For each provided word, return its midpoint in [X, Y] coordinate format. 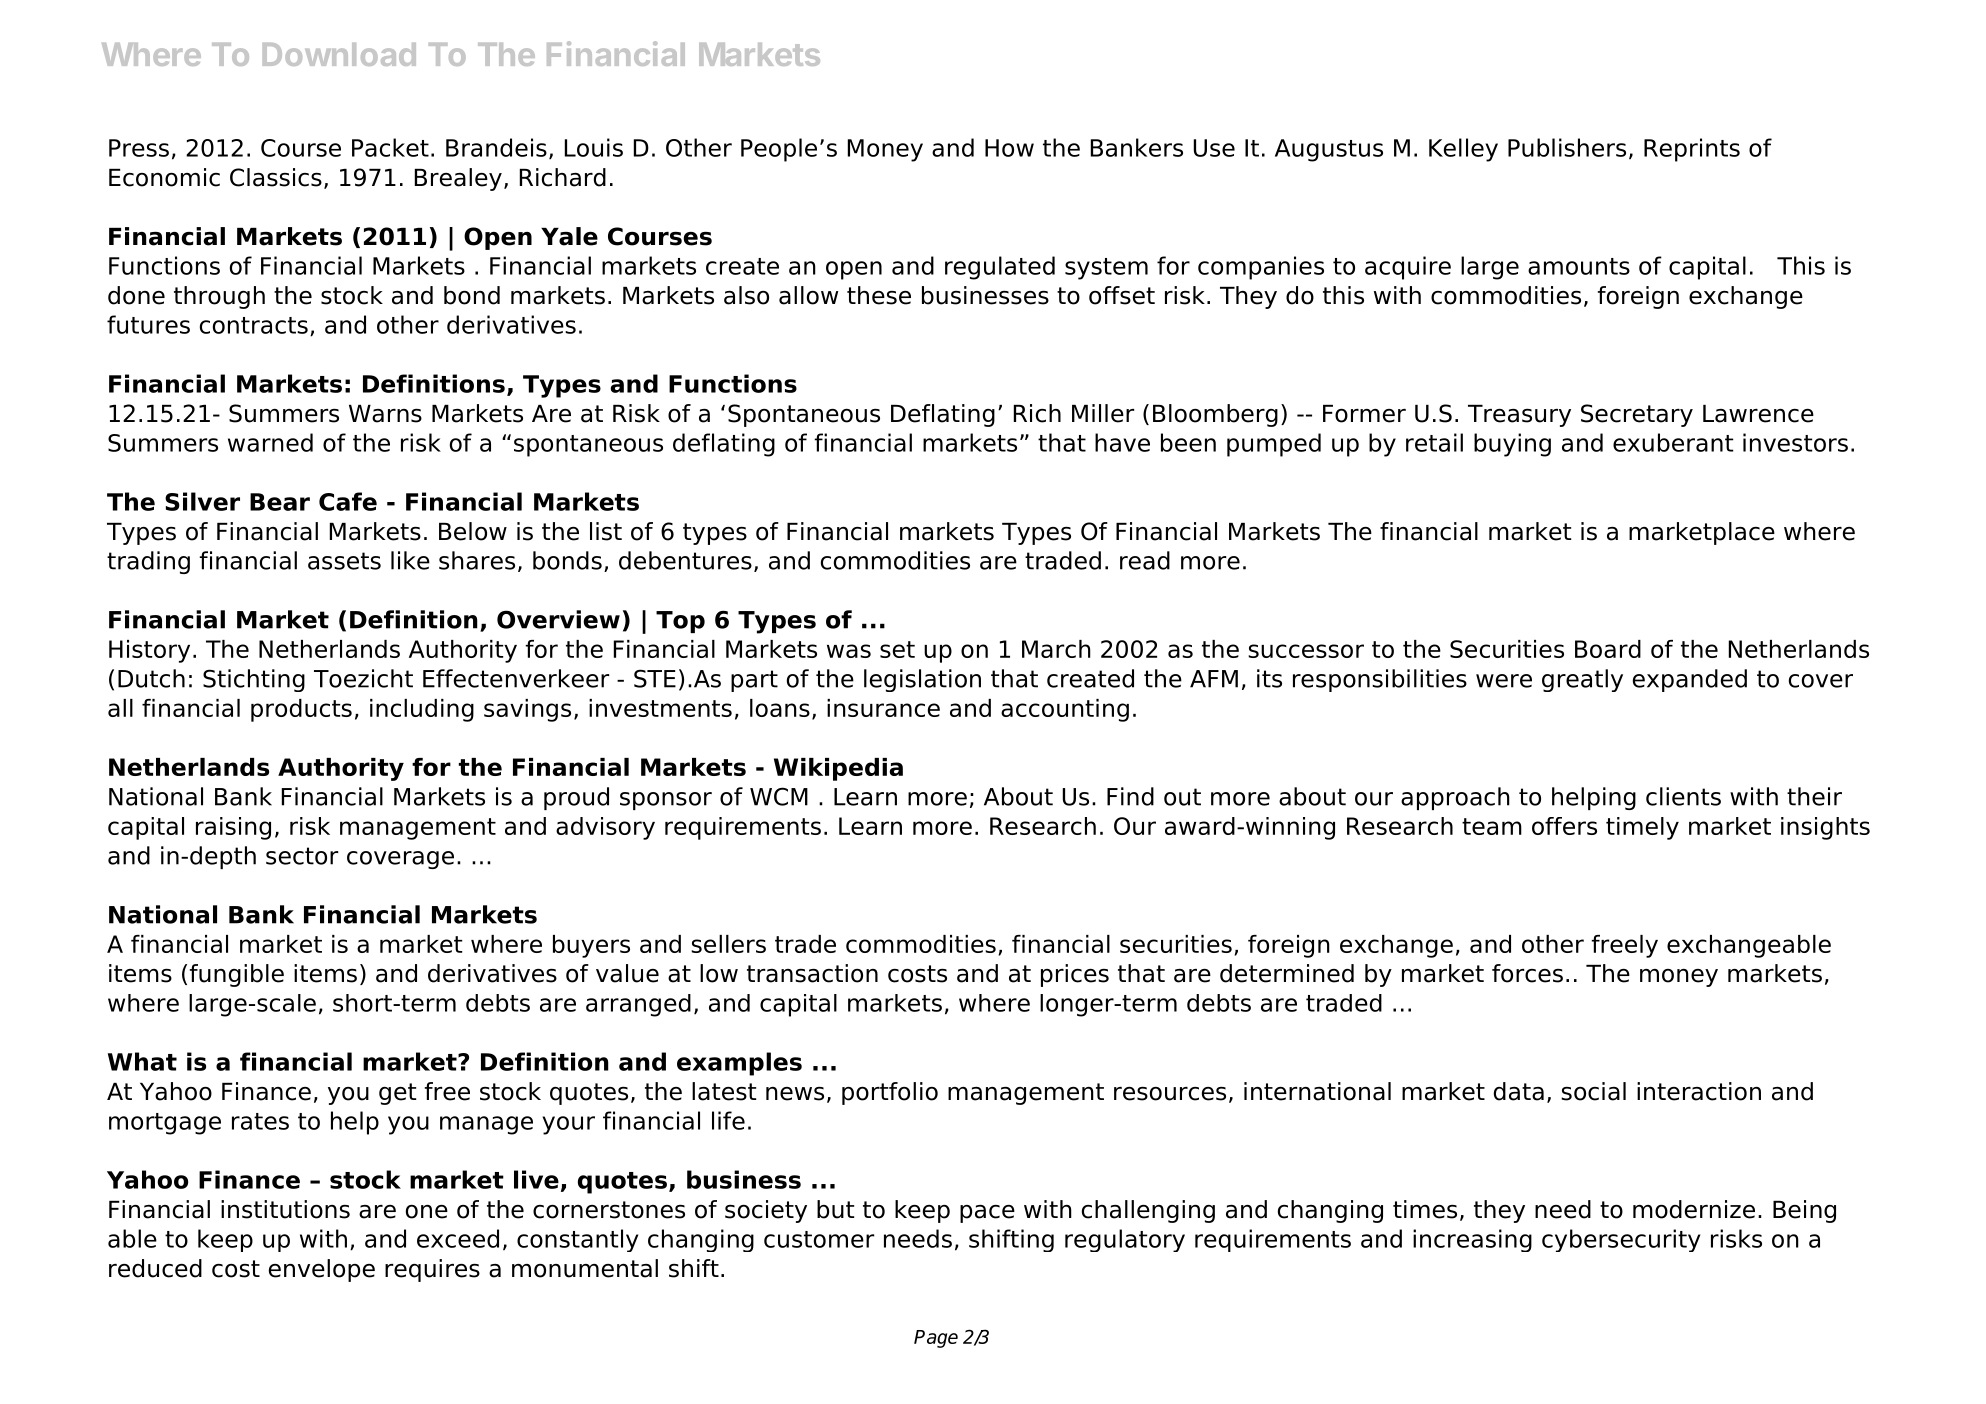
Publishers [1567, 147]
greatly [1582, 680]
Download [339, 54]
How [1009, 148]
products [301, 710]
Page [936, 1339]
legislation [922, 680]
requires [432, 1270]
